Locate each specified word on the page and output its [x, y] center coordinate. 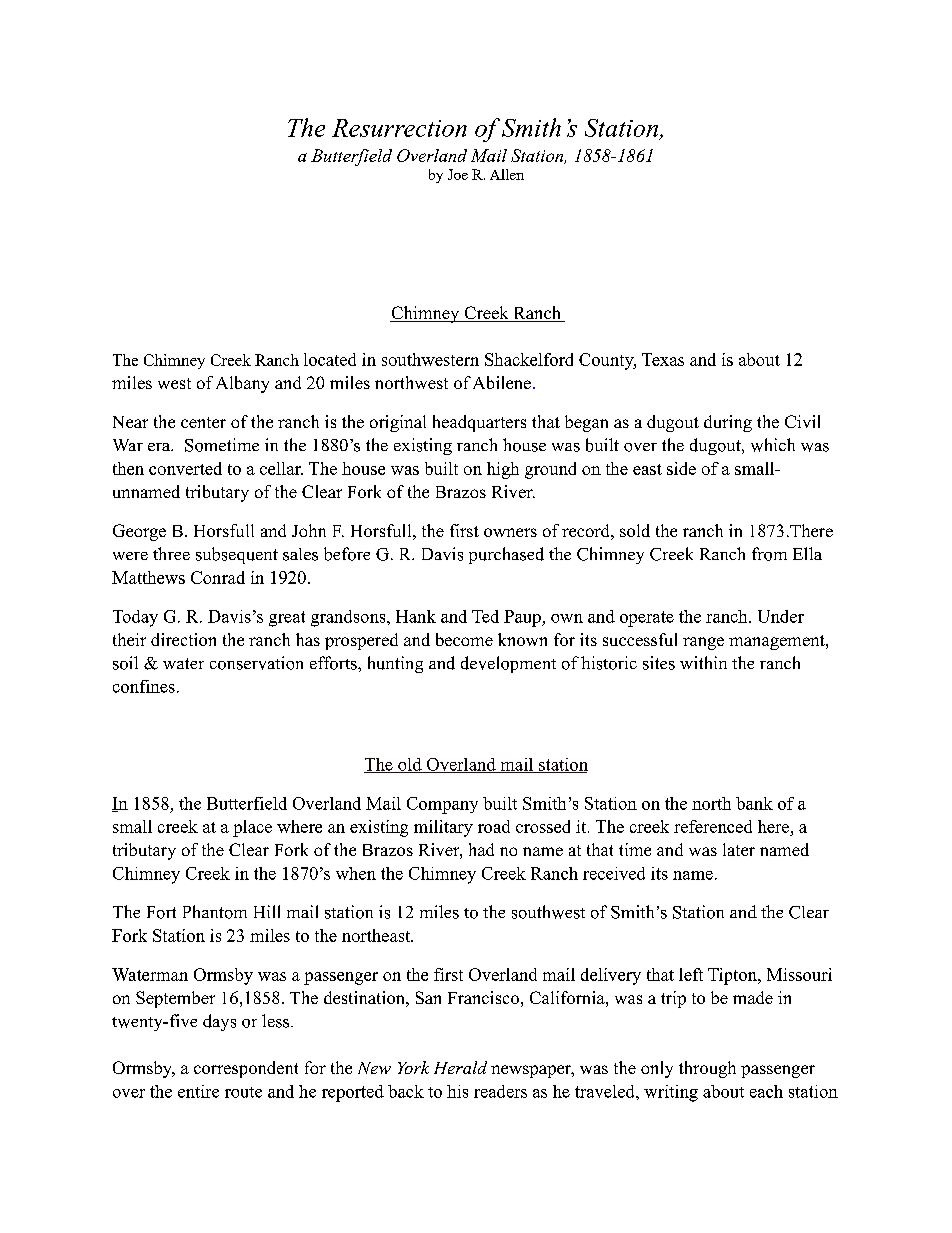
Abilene [502, 382]
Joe [458, 174]
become [464, 639]
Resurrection [399, 128]
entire [198, 1091]
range [703, 643]
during [728, 423]
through [707, 1069]
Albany [242, 384]
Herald [460, 1067]
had [481, 849]
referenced [713, 826]
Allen [507, 174]
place [252, 828]
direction [183, 639]
